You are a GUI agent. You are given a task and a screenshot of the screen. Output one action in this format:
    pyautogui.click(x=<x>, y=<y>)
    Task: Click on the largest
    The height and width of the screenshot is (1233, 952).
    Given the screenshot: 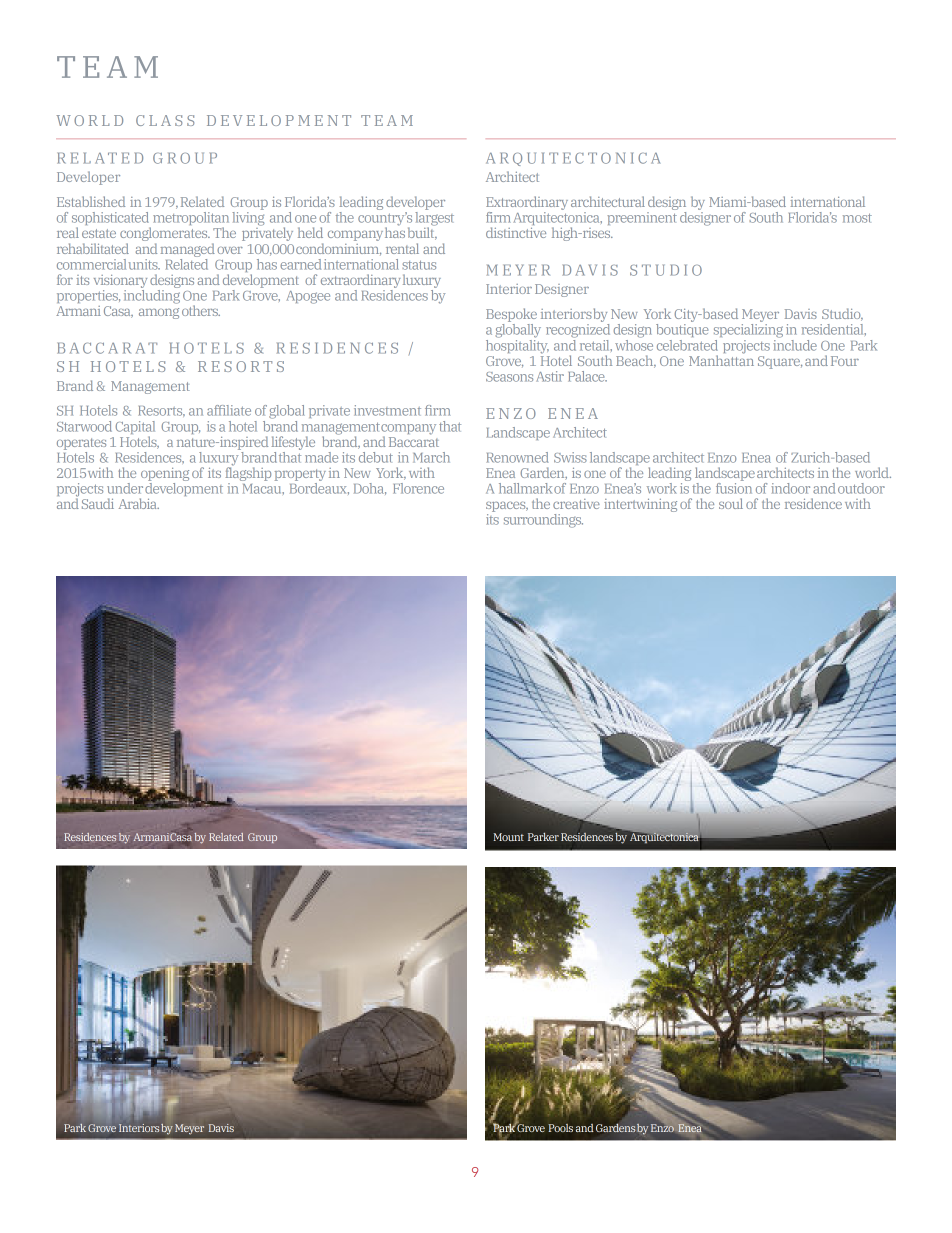 What is the action you would take?
    pyautogui.click(x=434, y=218)
